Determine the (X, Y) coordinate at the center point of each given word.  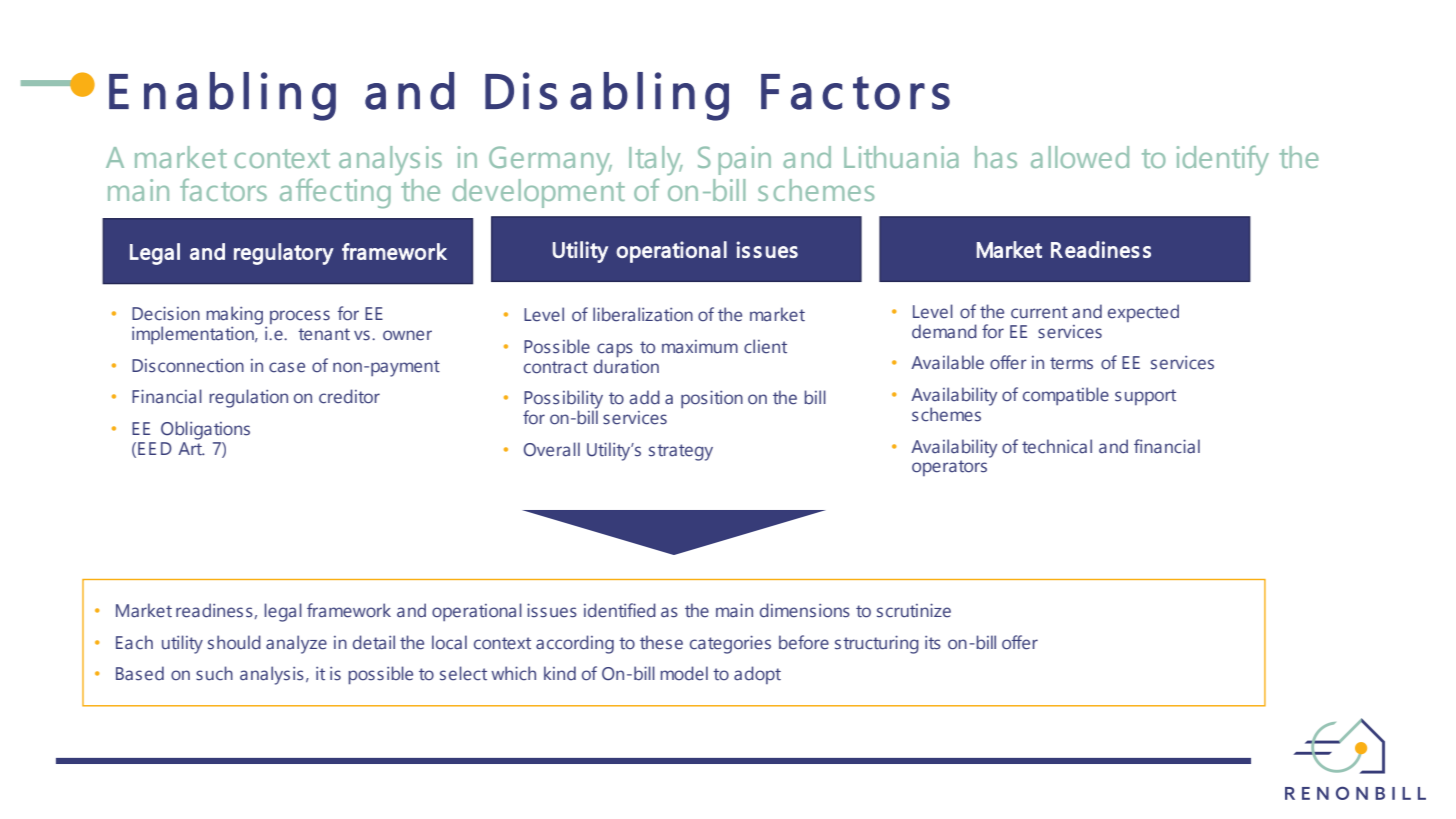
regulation (248, 398)
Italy (656, 160)
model (684, 673)
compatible (1066, 396)
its (933, 643)
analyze (296, 644)
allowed (1080, 157)
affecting (335, 193)
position (712, 399)
